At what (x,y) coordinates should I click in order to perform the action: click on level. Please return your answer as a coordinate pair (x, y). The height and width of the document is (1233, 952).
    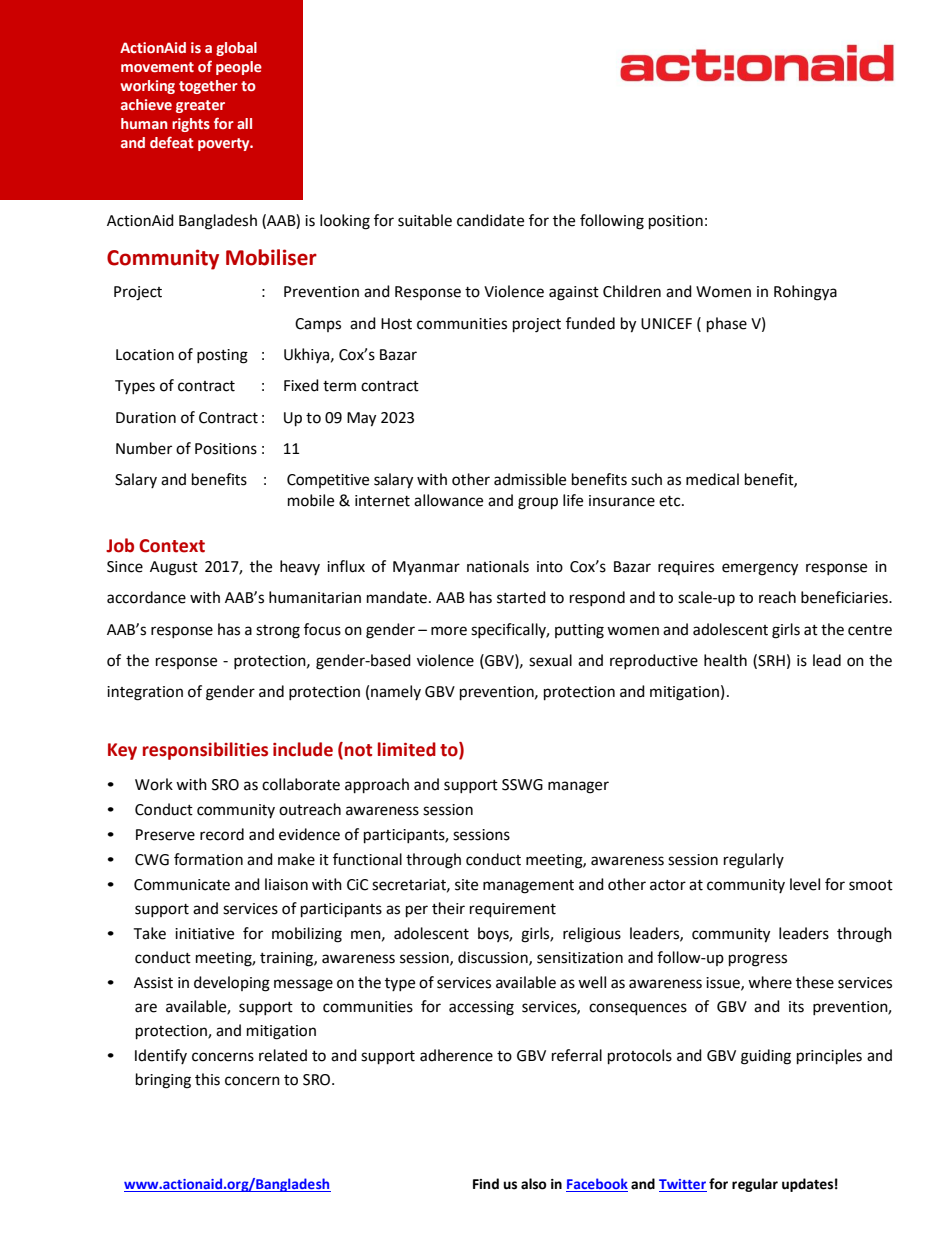
    Looking at the image, I should click on (805, 884).
